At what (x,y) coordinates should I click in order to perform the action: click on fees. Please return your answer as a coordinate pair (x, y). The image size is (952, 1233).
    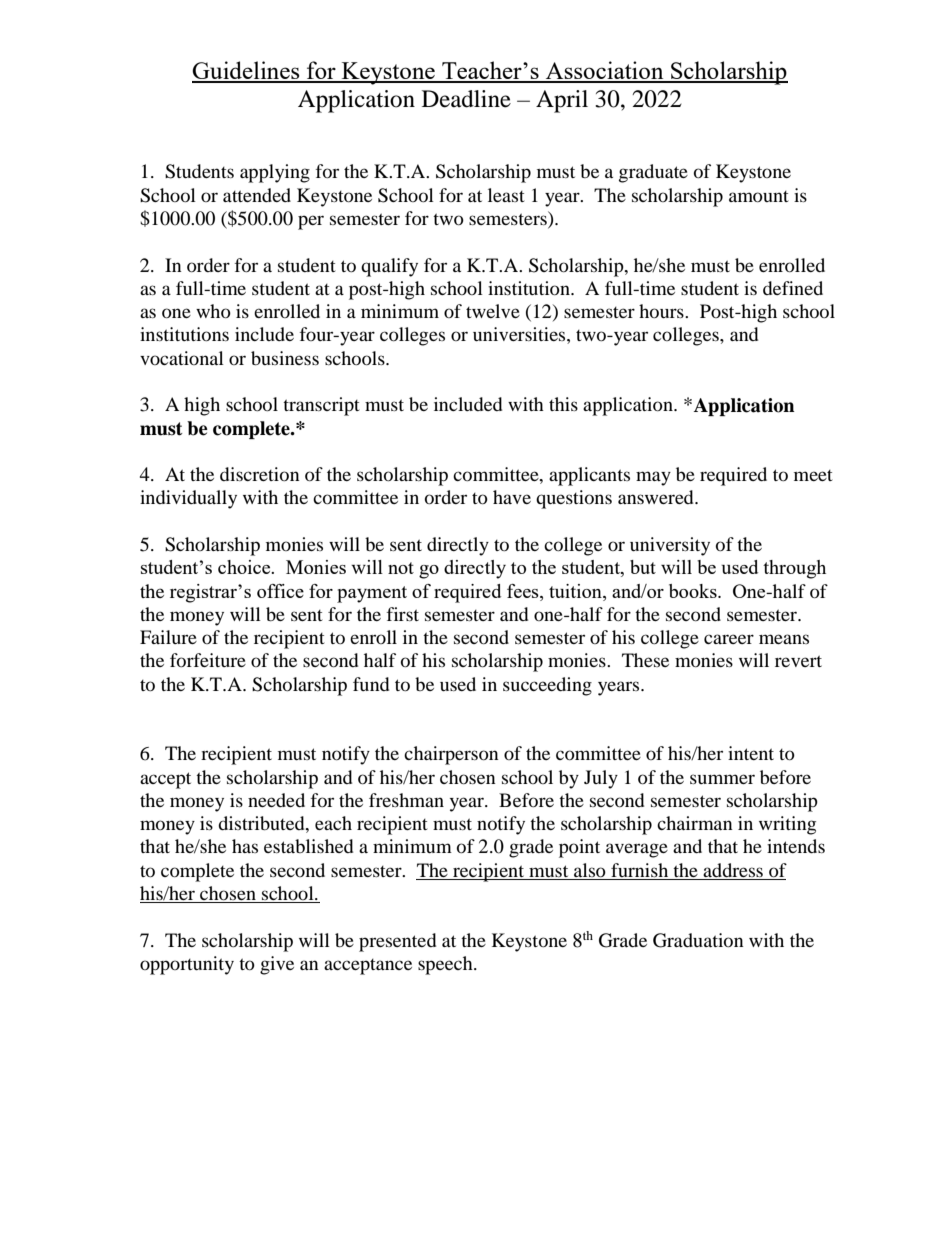
    Looking at the image, I should click on (524, 591).
